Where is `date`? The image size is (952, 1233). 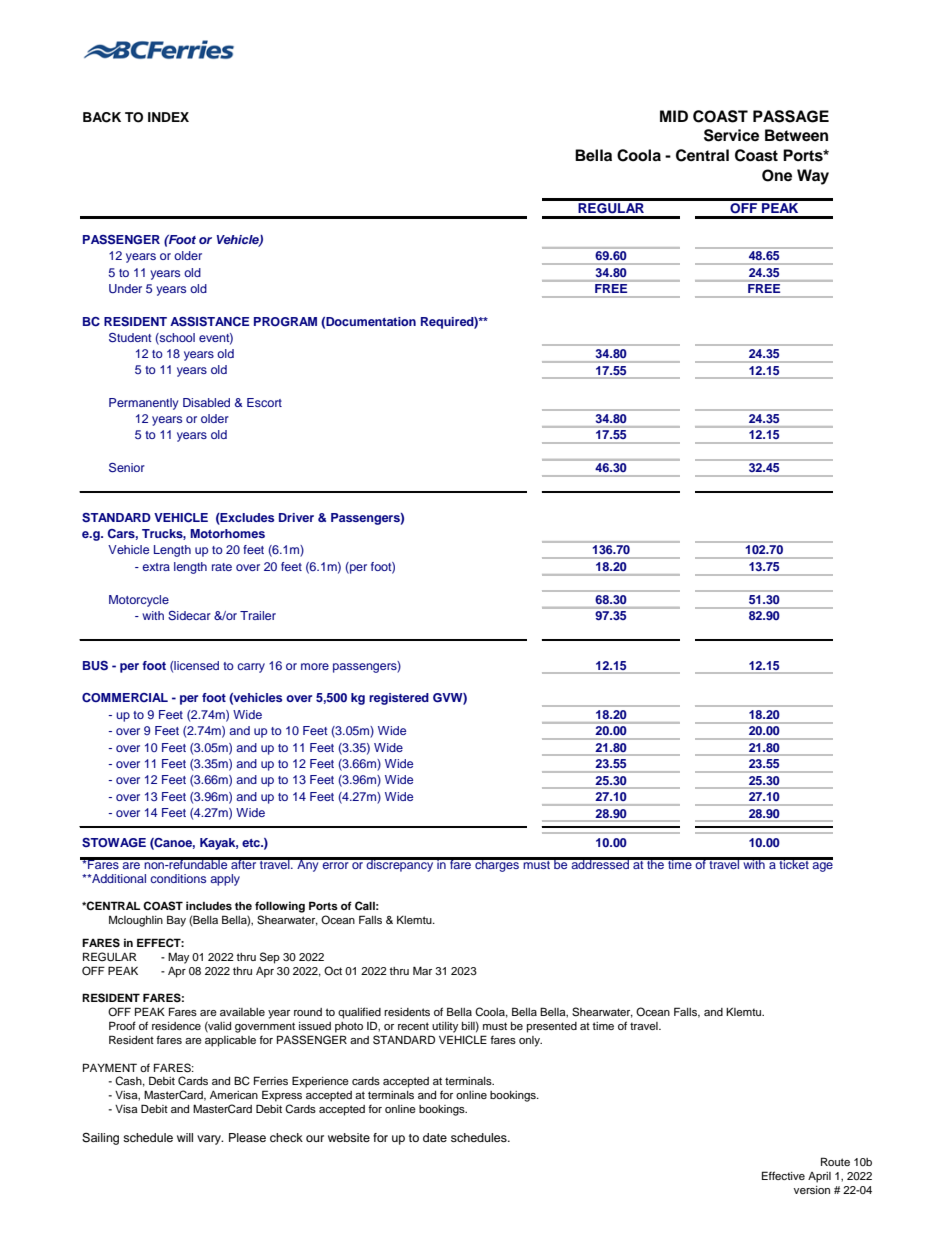
date is located at coordinates (435, 1137).
